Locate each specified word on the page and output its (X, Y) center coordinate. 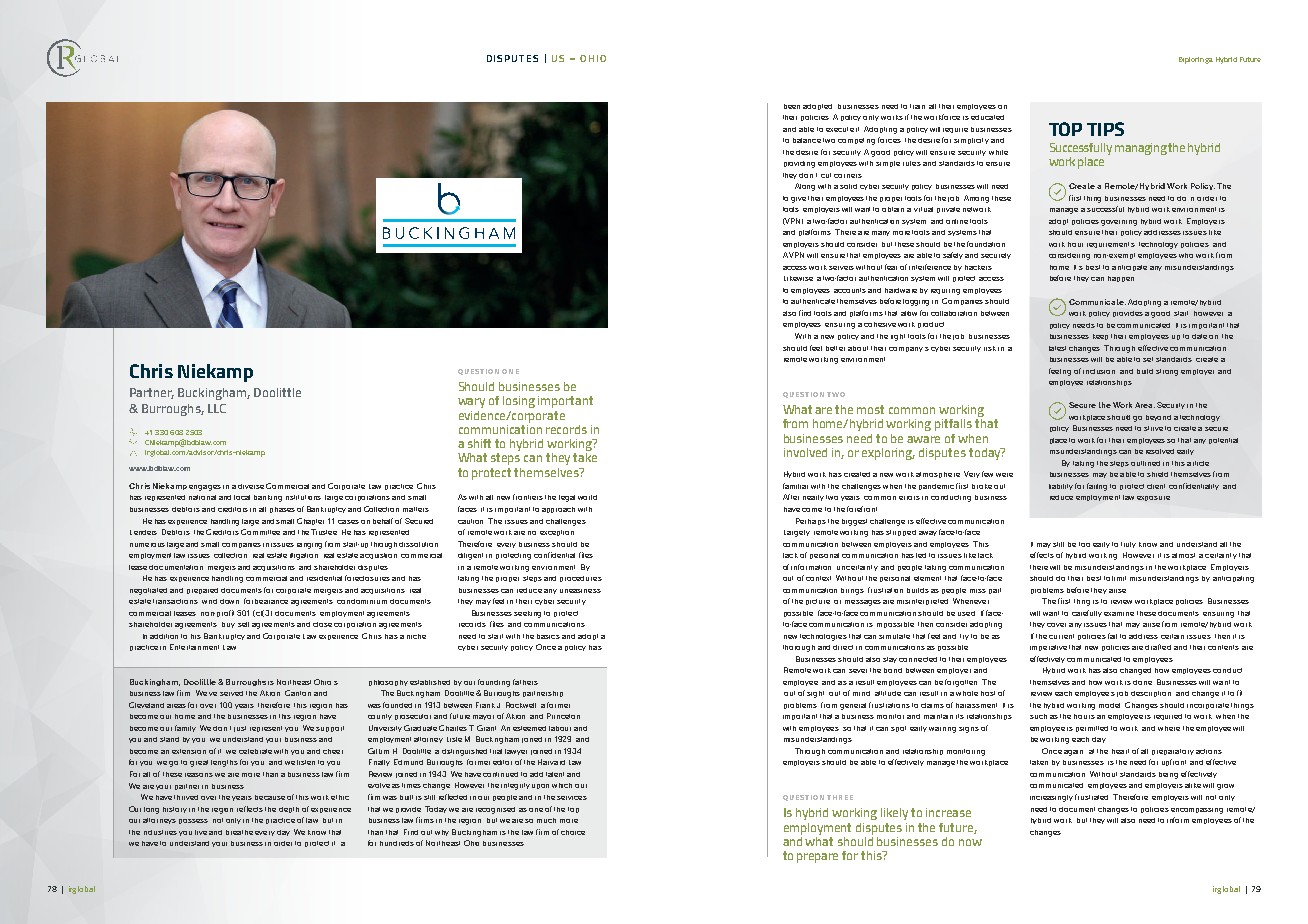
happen (1121, 279)
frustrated (1091, 797)
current (1061, 636)
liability (1061, 487)
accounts (850, 290)
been (792, 106)
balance (807, 140)
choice (573, 832)
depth (289, 810)
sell (243, 624)
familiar (795, 486)
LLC (217, 408)
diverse (251, 486)
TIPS (1105, 129)
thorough (799, 648)
